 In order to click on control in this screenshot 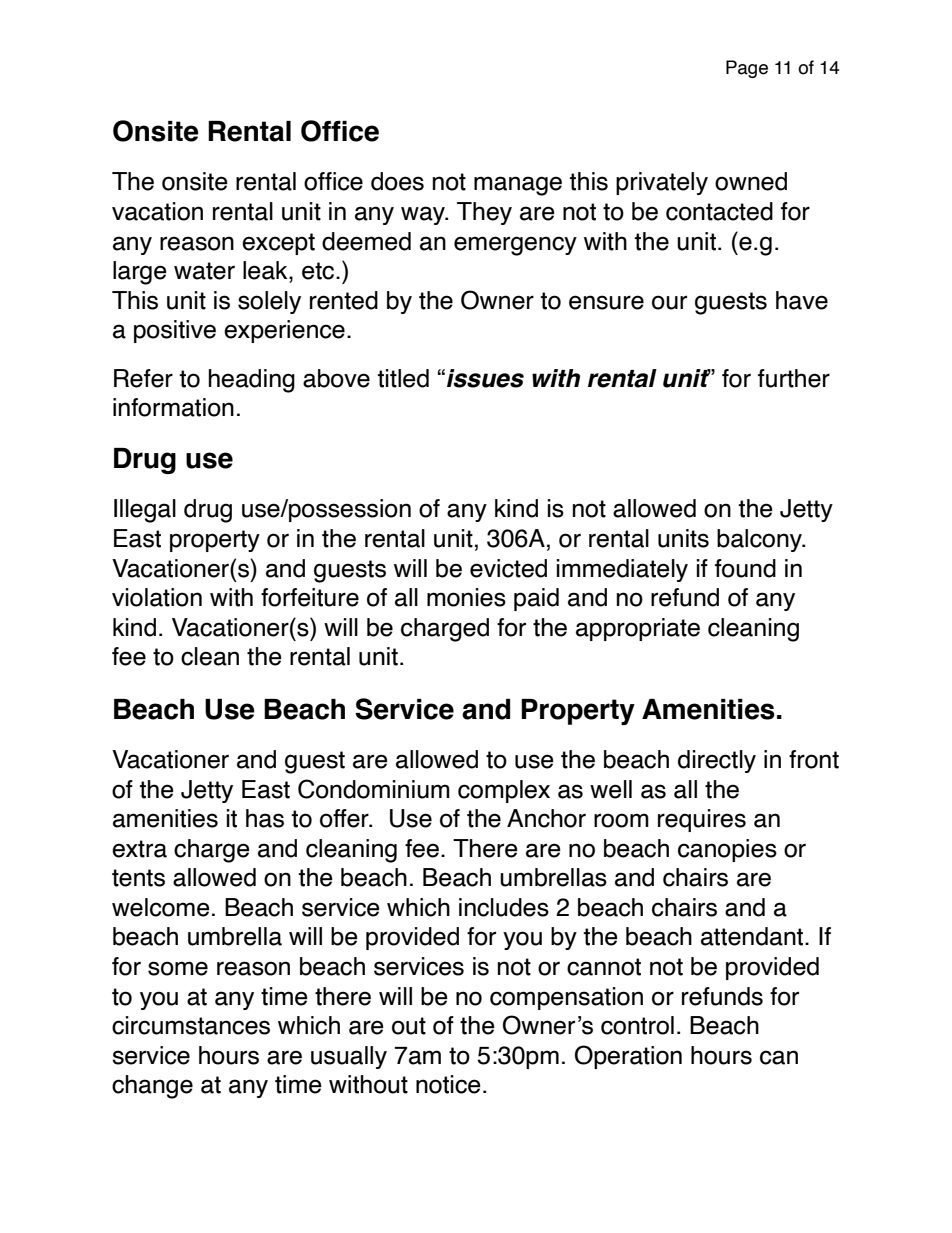, I will do `click(637, 1025)`.
